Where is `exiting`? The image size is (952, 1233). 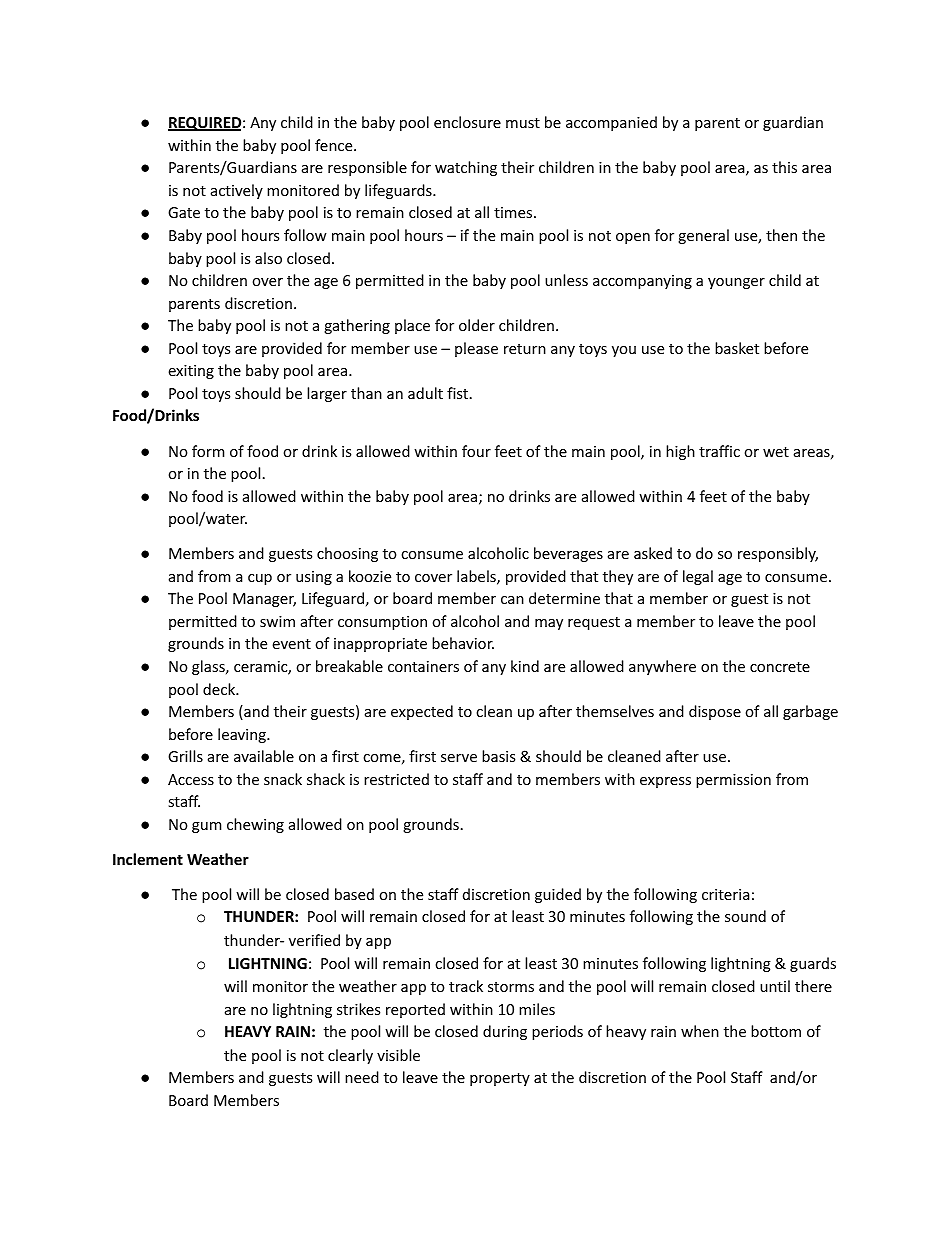 exiting is located at coordinates (191, 372).
